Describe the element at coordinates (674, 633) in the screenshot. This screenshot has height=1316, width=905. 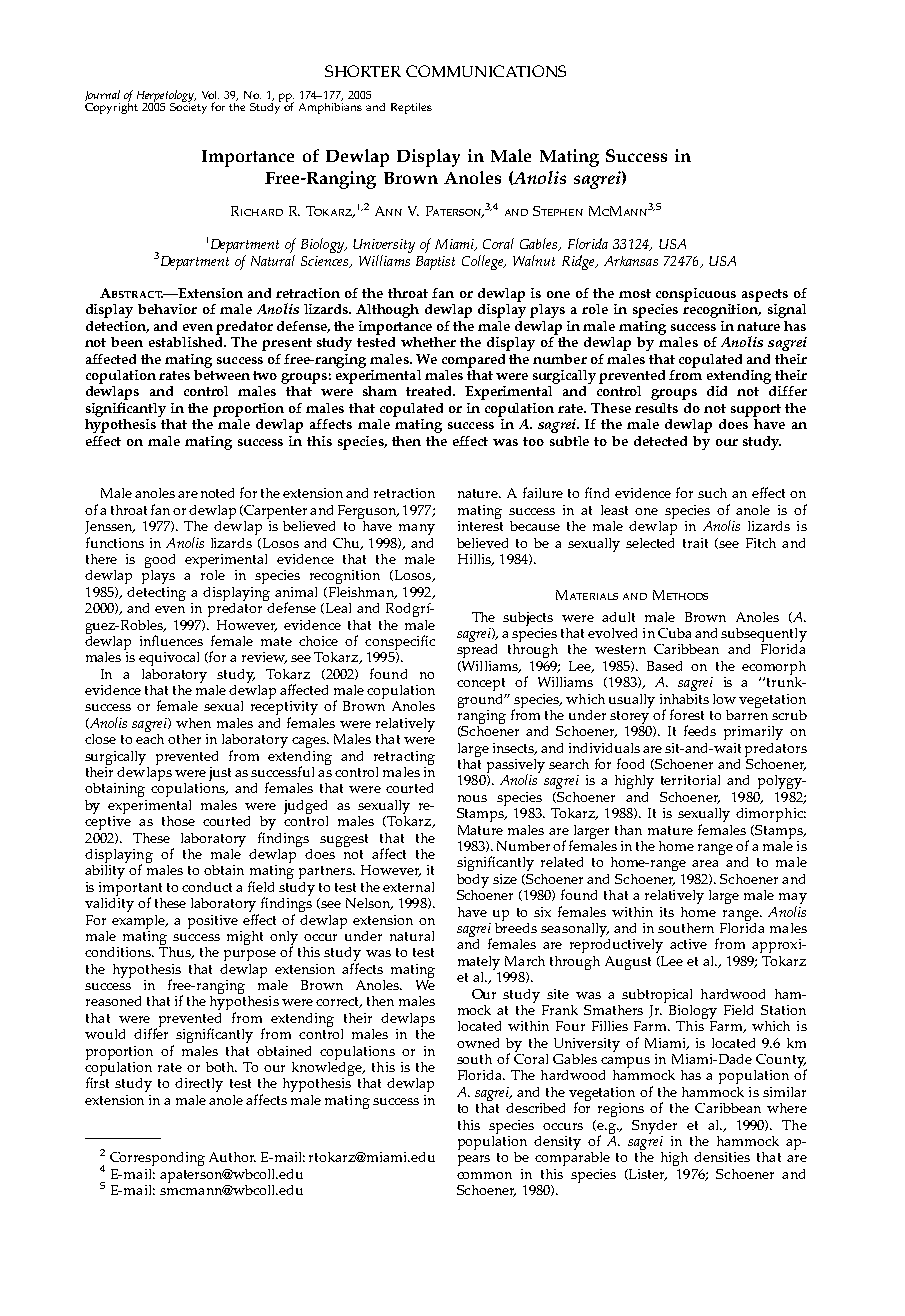
I see `Cuba` at that location.
